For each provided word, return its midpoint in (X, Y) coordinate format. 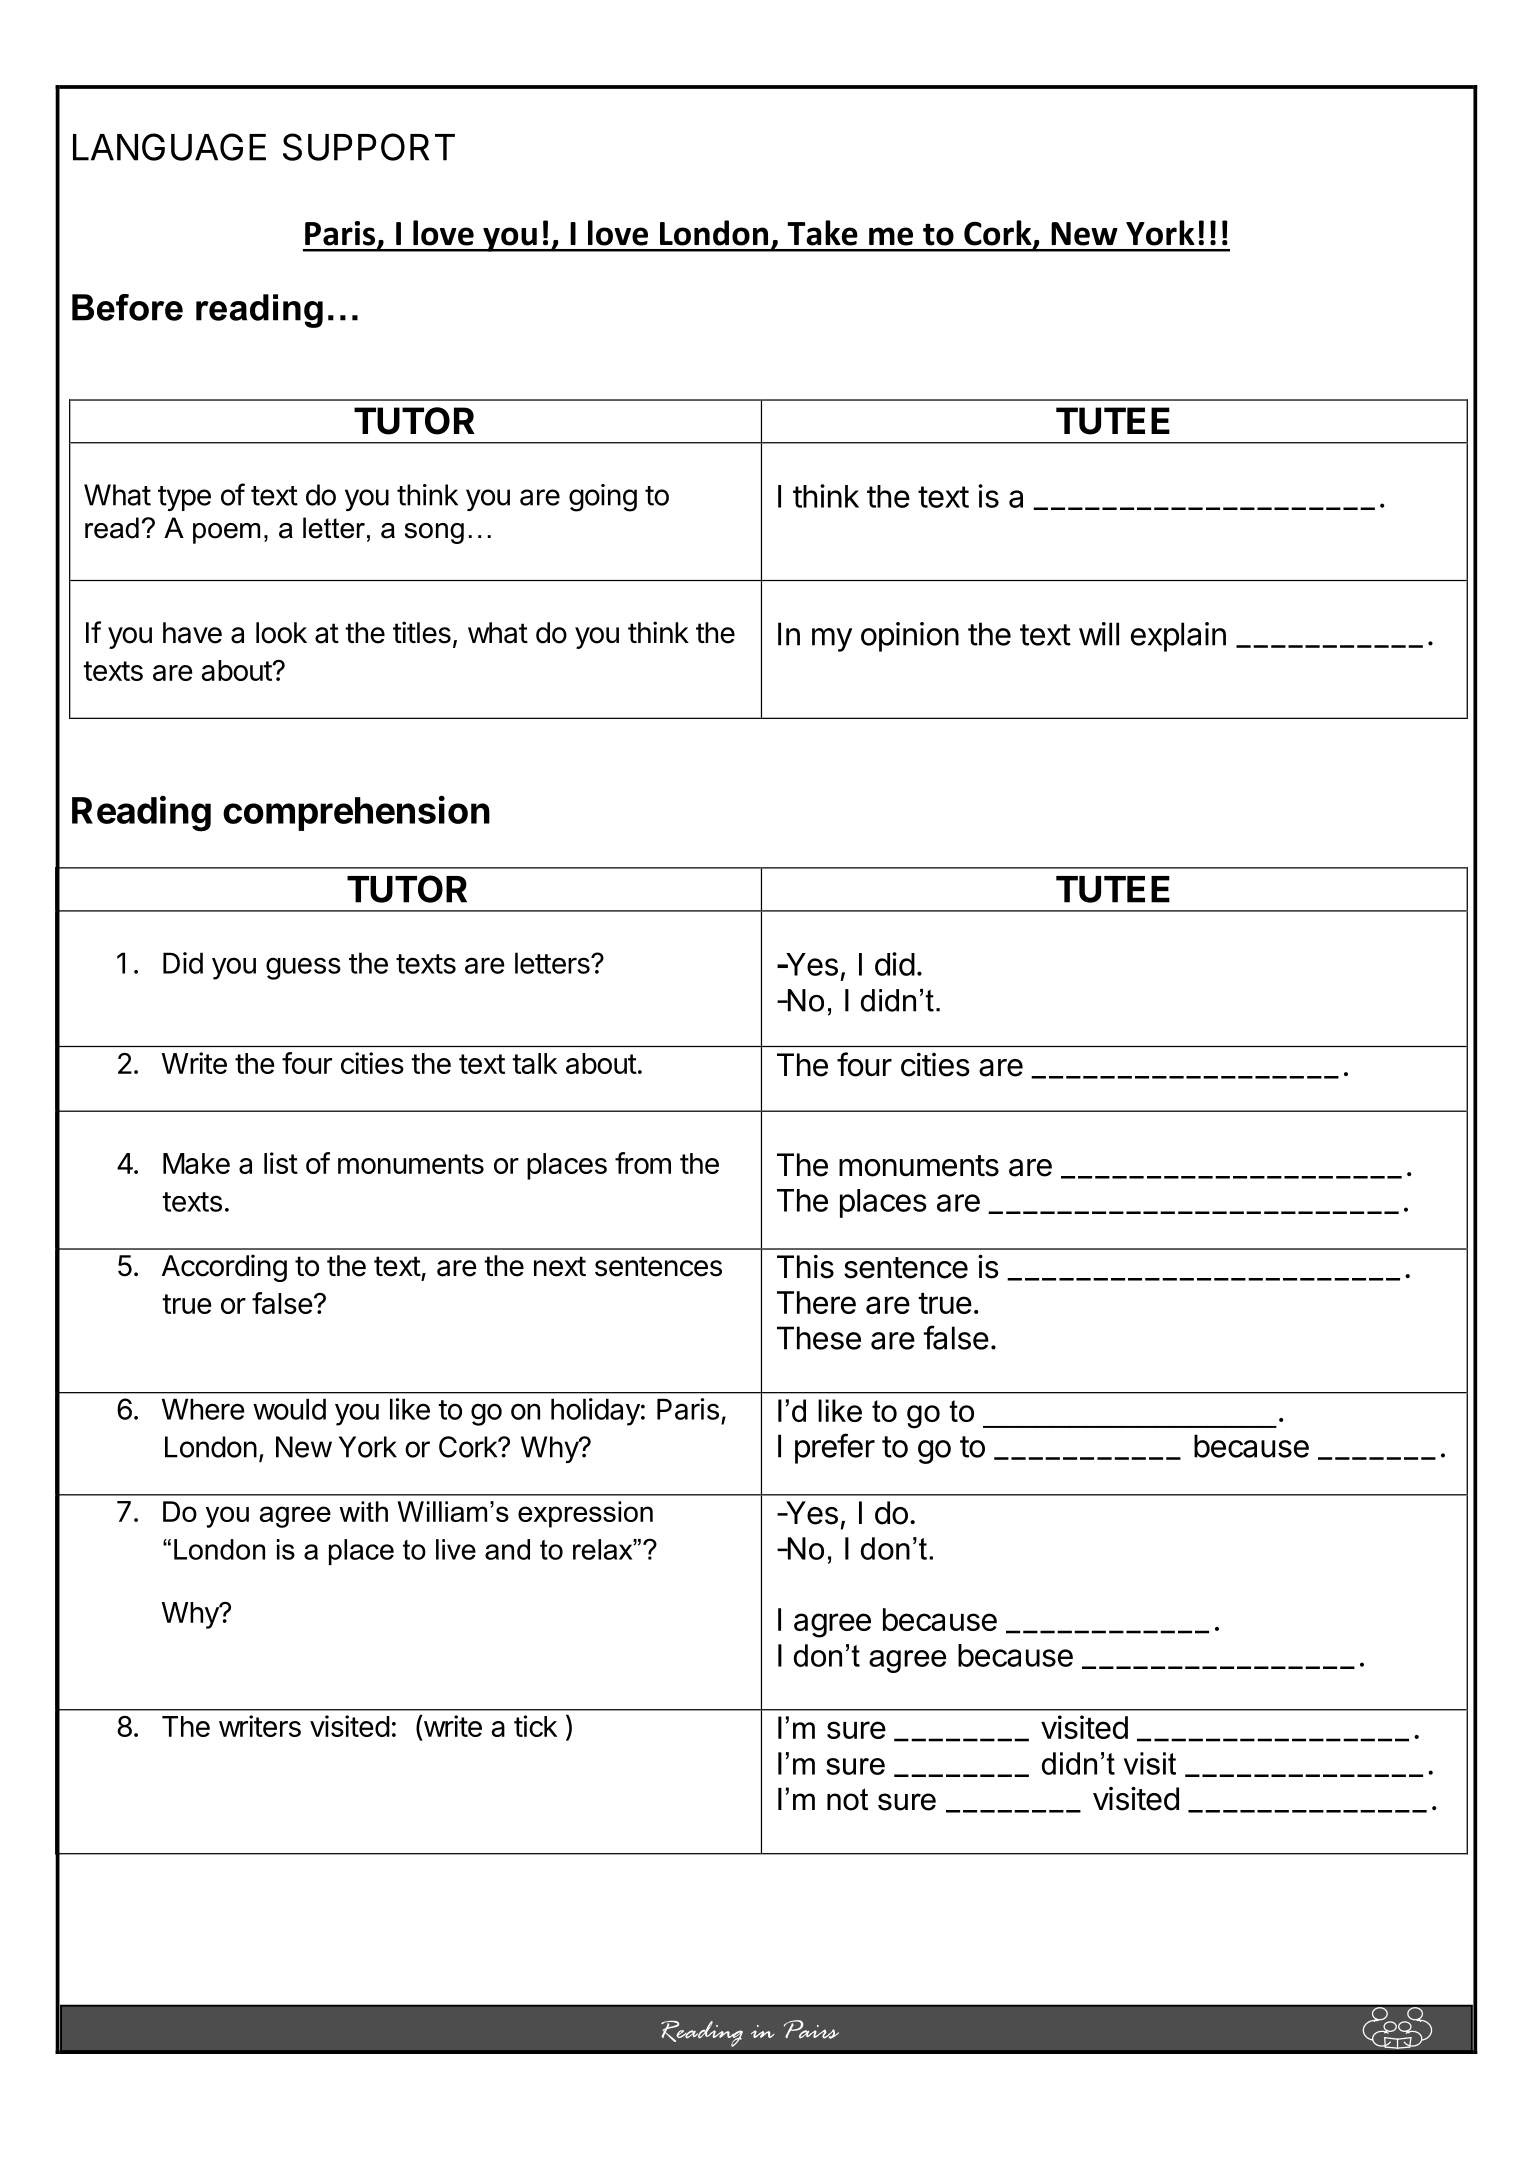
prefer (835, 1448)
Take (822, 233)
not (847, 1799)
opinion (910, 637)
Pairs (811, 2029)
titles (422, 632)
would (289, 1409)
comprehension (356, 813)
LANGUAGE (169, 147)
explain (1178, 637)
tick (535, 1726)
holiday (595, 1412)
